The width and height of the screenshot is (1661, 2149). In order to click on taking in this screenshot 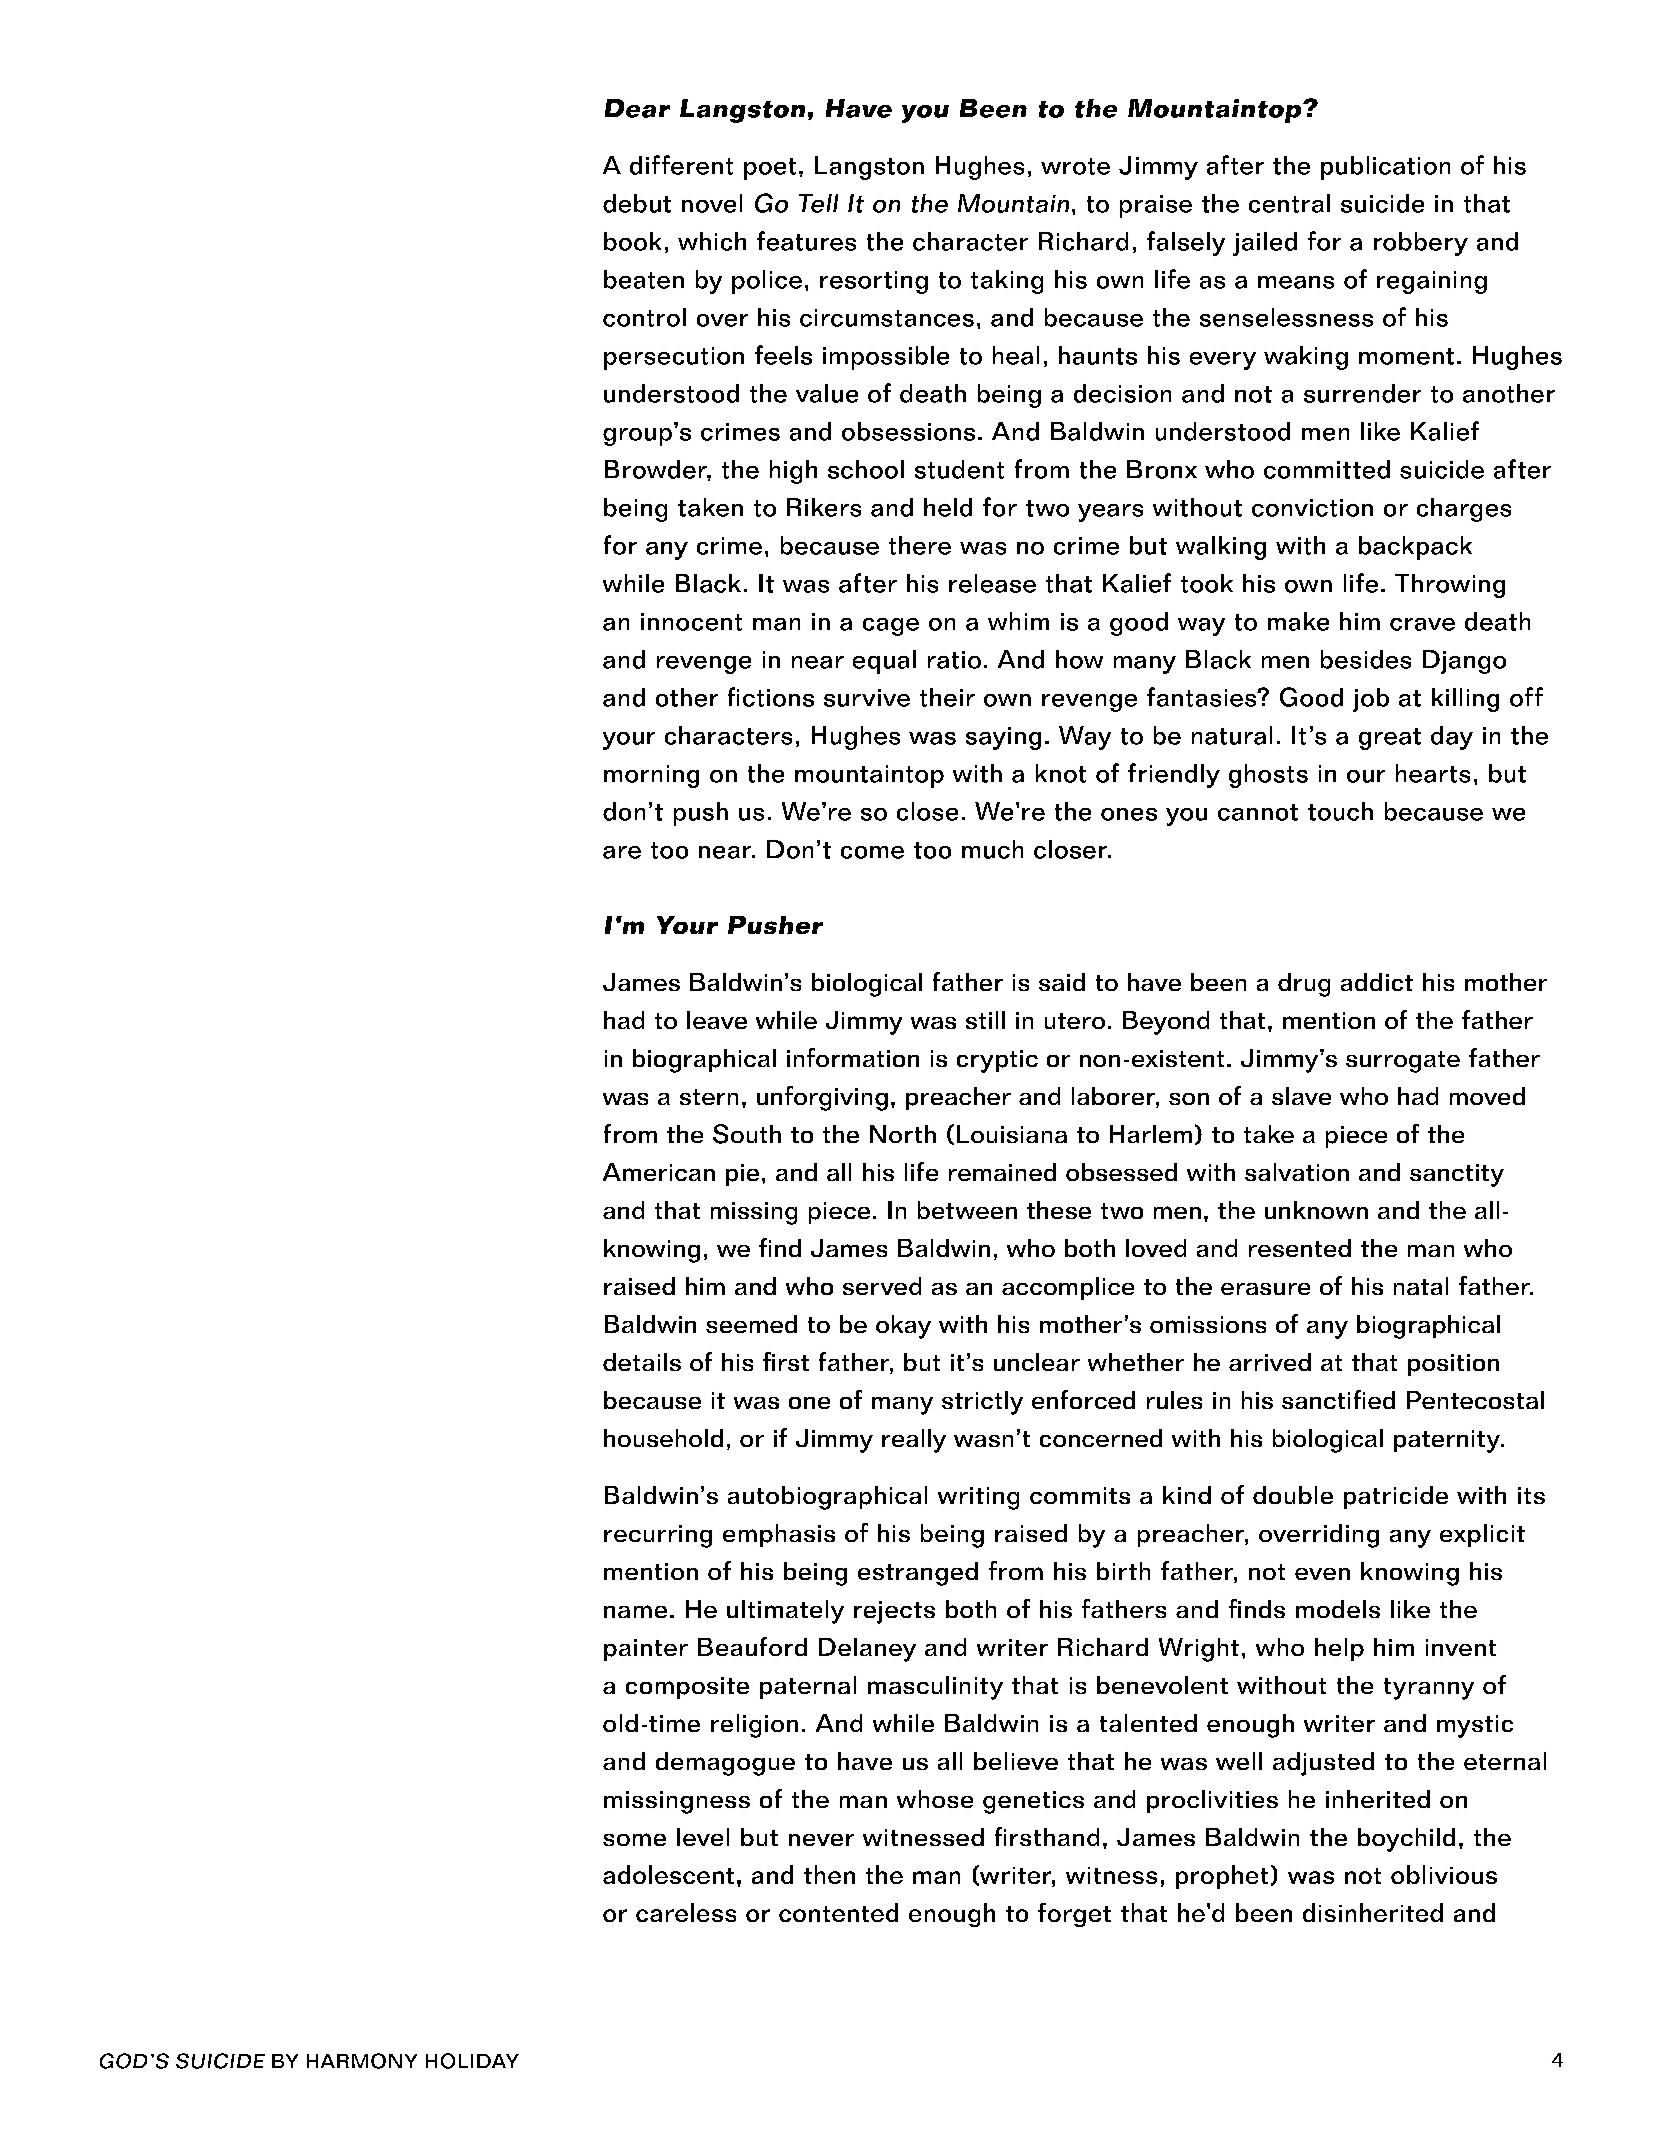, I will do `click(1007, 282)`.
